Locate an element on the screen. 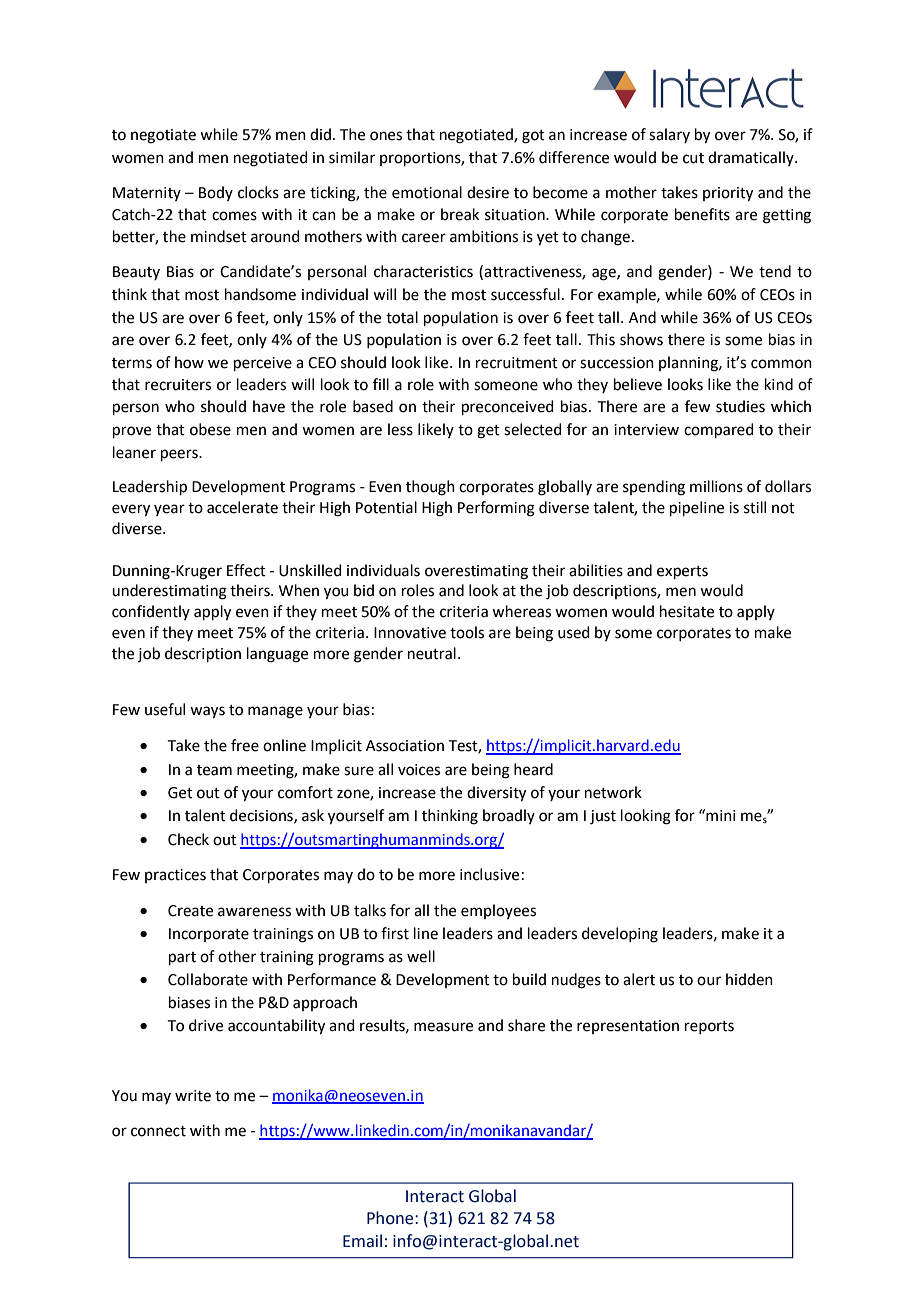 This screenshot has width=924, height=1308. Email is located at coordinates (362, 1241).
